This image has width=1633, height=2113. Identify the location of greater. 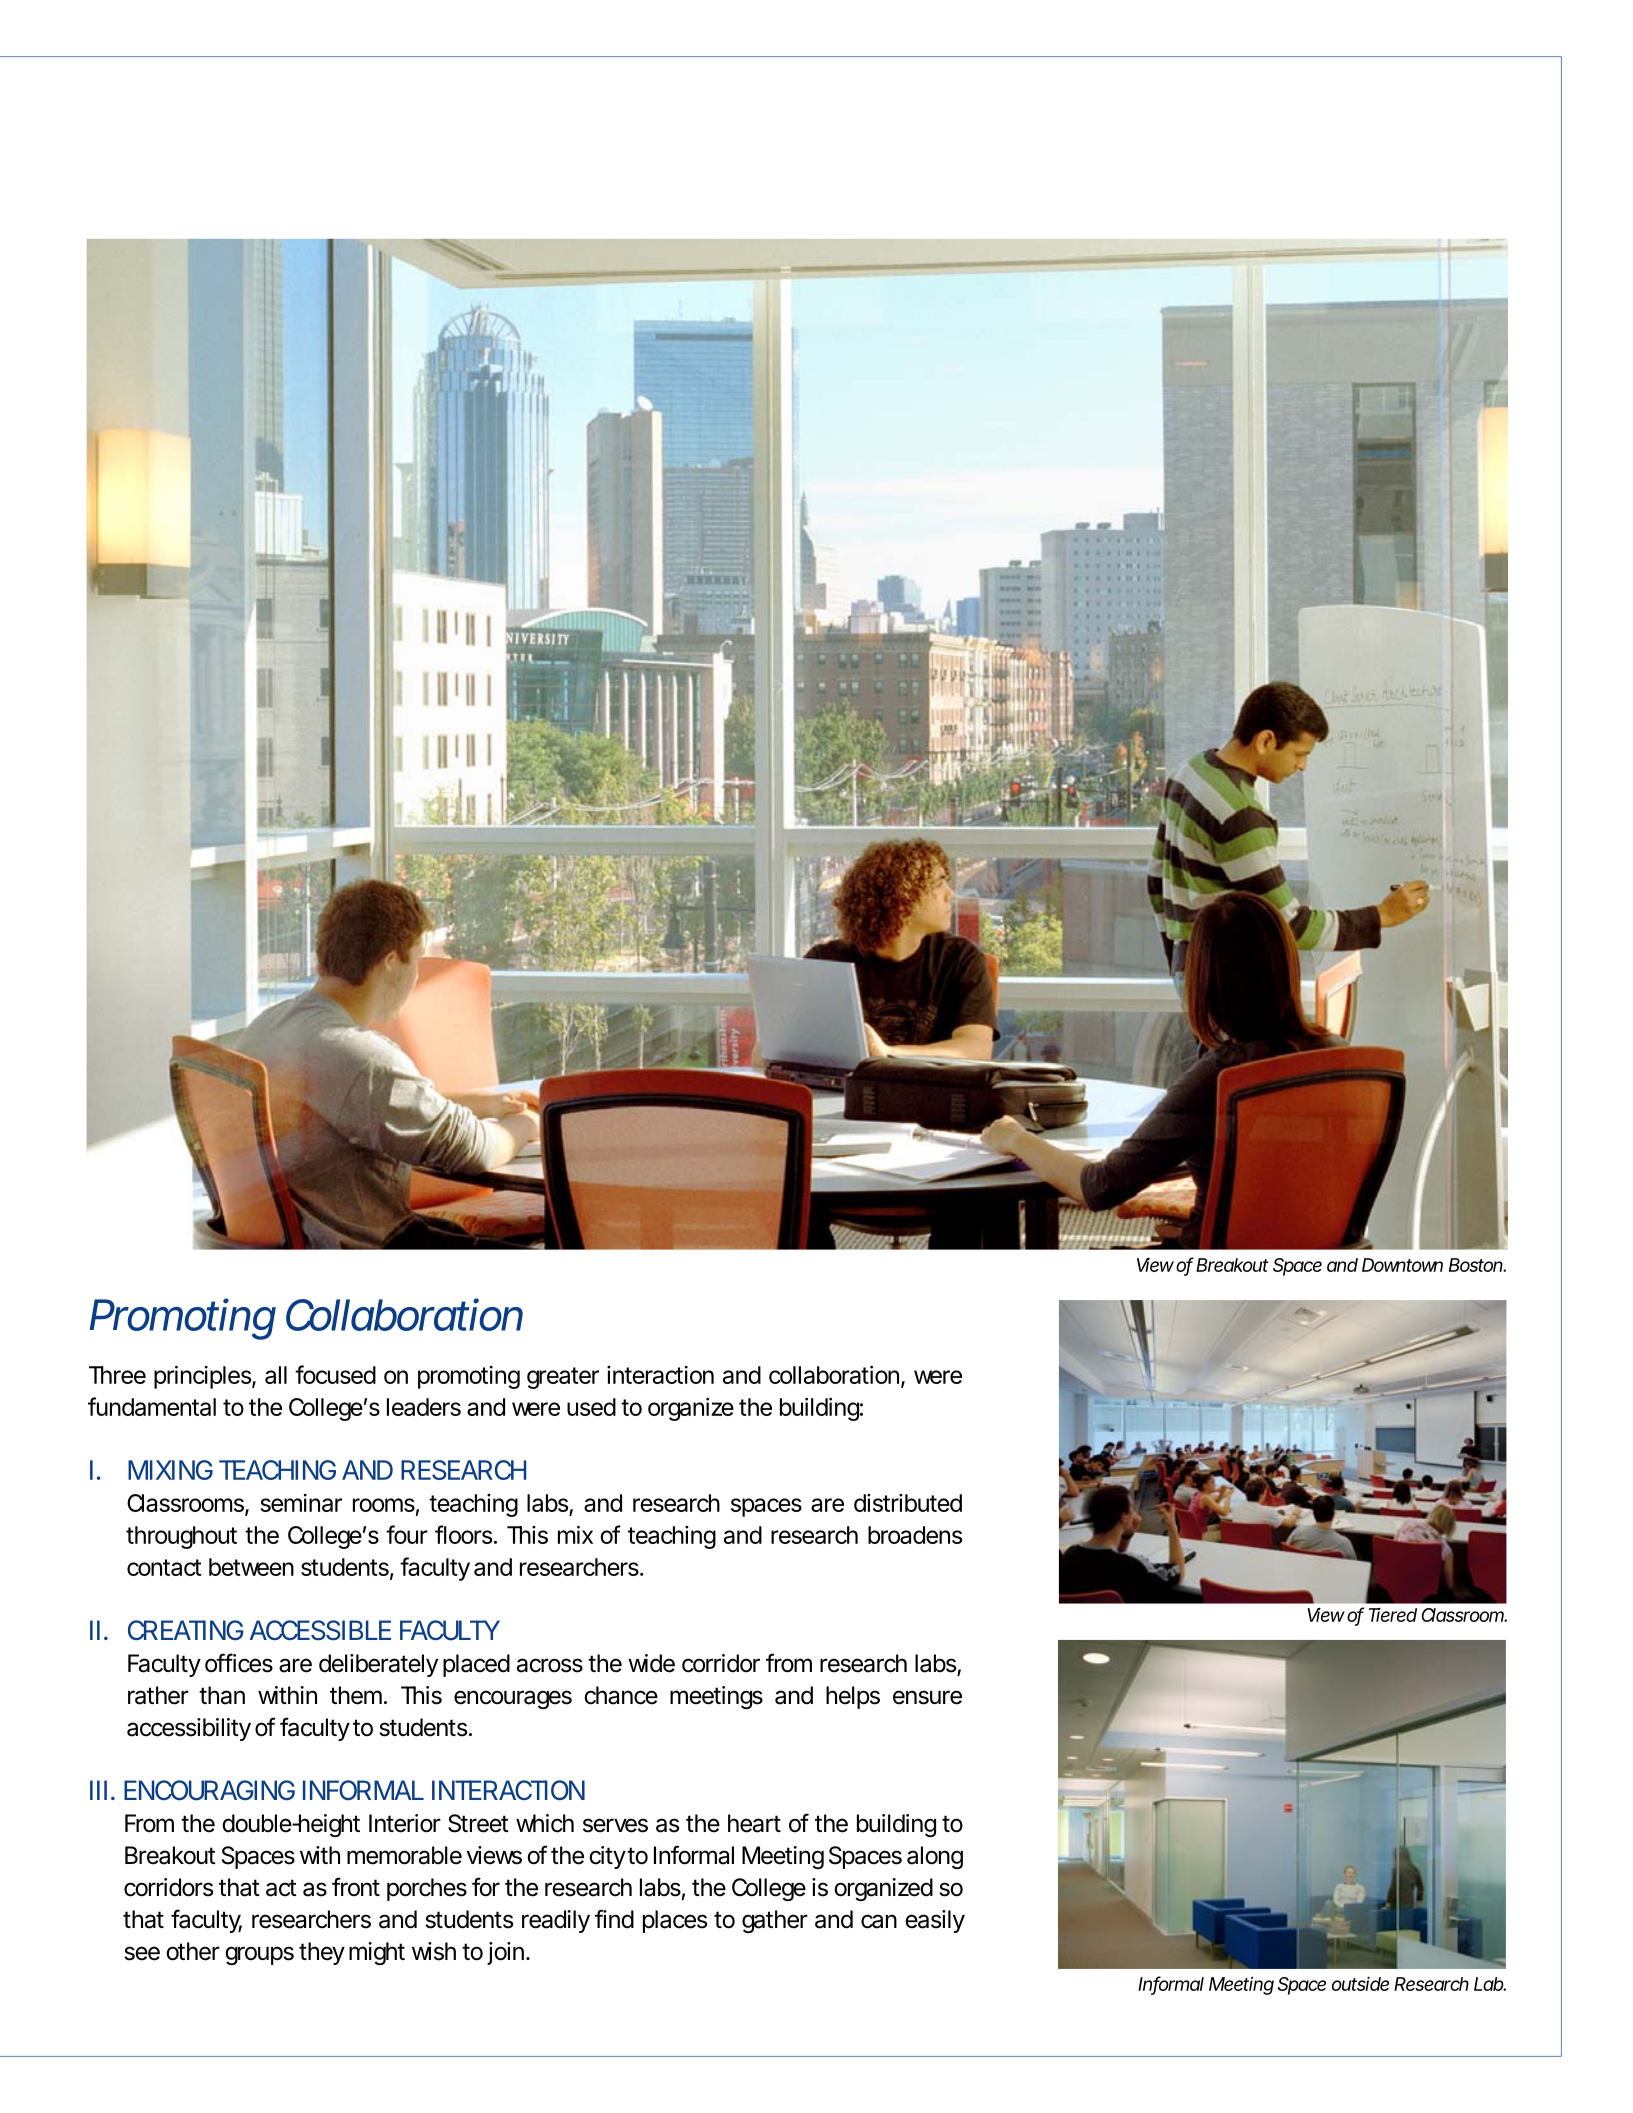
(563, 1378).
